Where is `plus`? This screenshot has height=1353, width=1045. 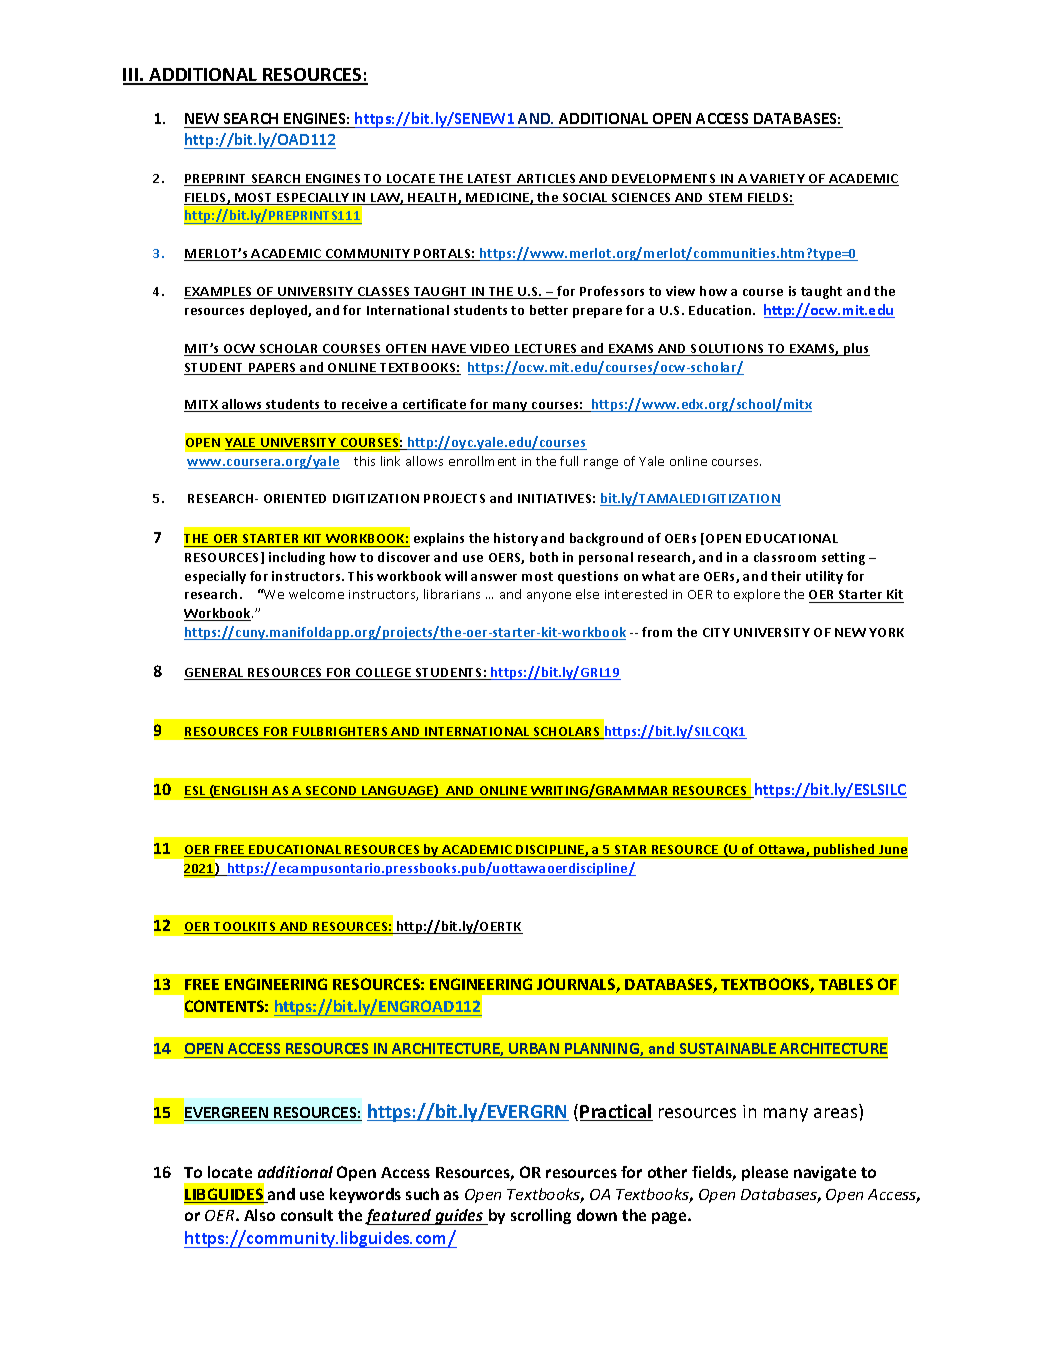
plus is located at coordinates (856, 349).
